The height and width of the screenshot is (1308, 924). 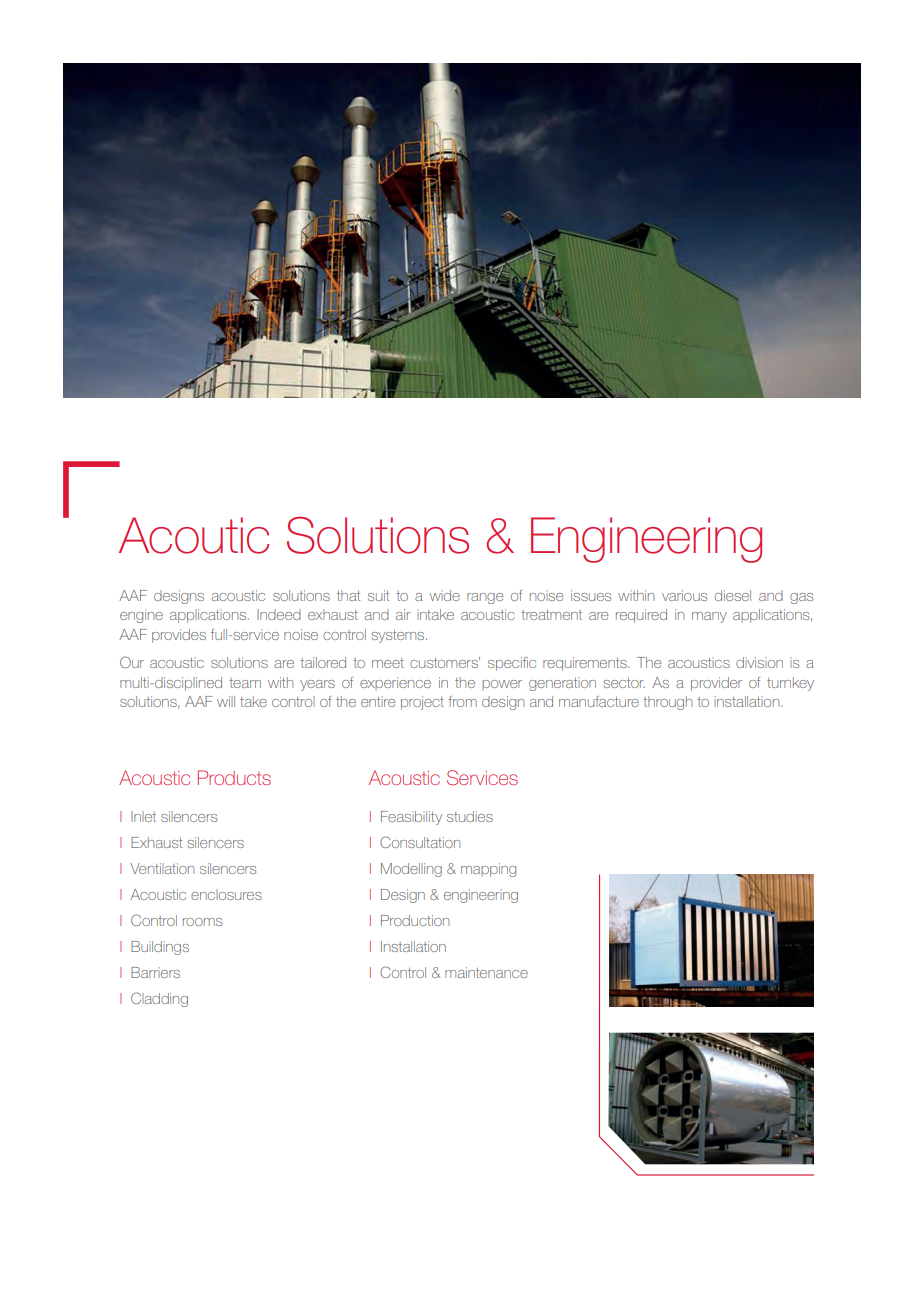 I want to click on range, so click(x=485, y=598).
